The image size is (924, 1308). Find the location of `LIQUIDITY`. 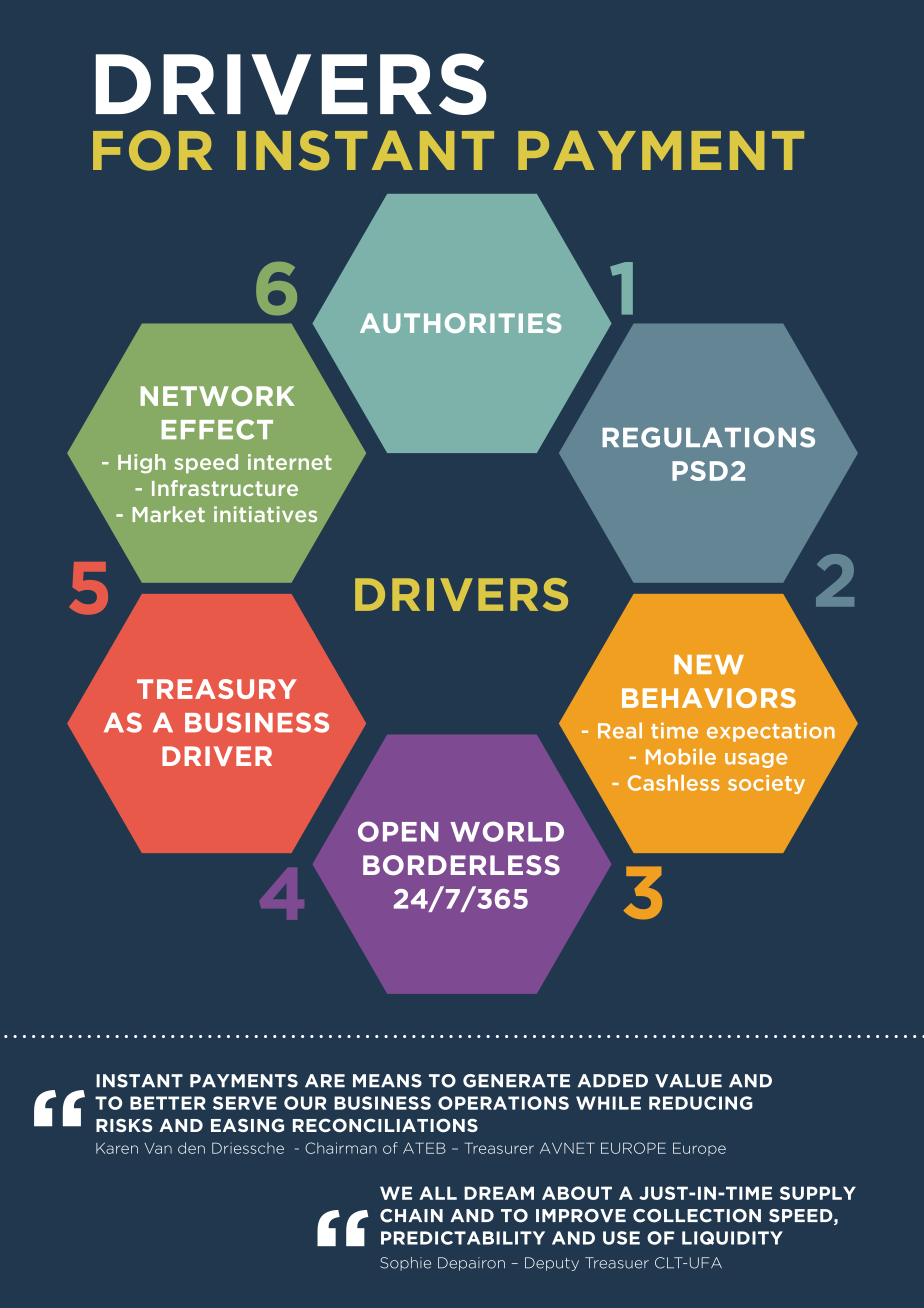

LIQUIDITY is located at coordinates (732, 1238).
